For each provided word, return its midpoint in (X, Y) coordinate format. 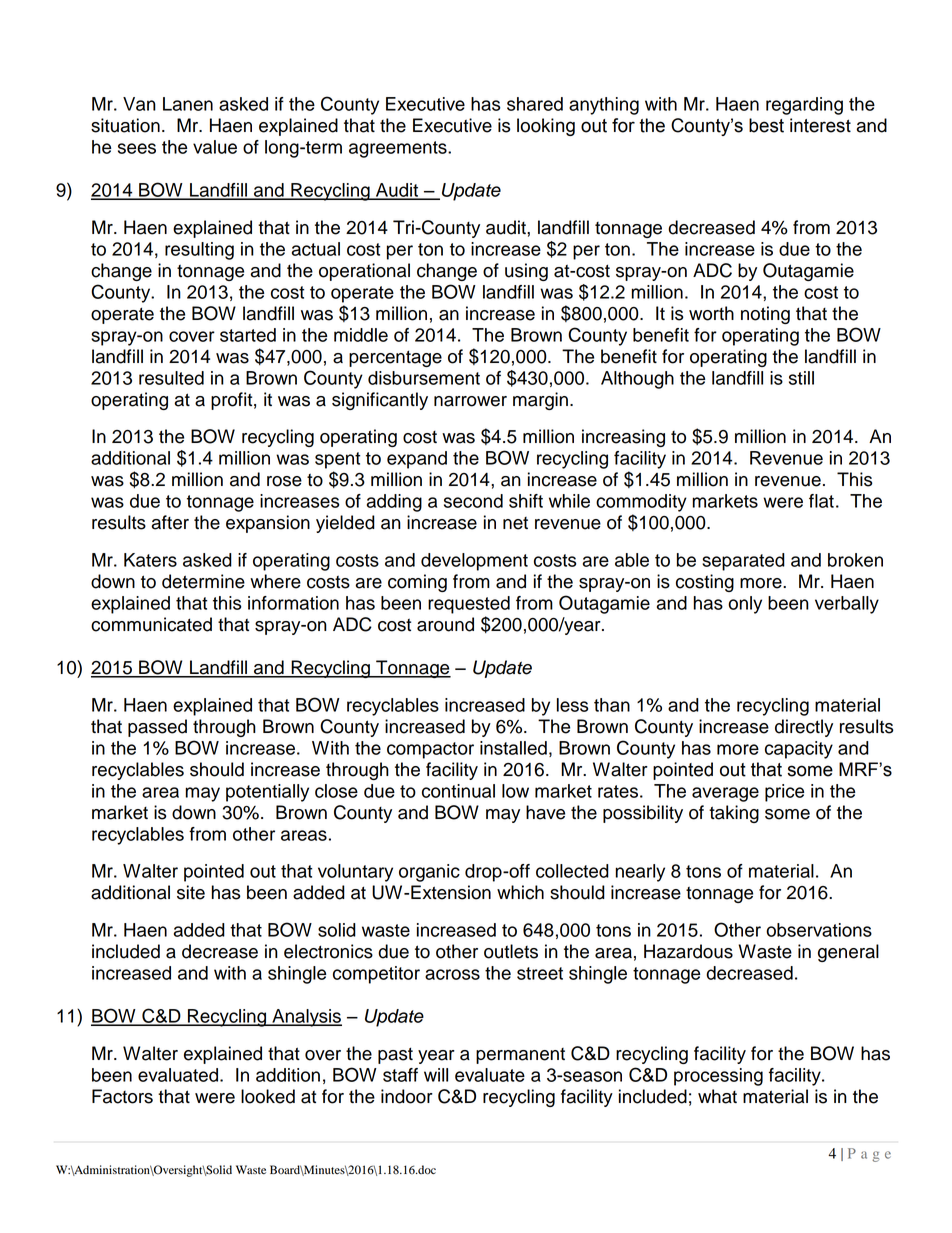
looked (268, 1096)
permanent (520, 1056)
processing (718, 1077)
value (215, 147)
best (766, 125)
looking (546, 127)
